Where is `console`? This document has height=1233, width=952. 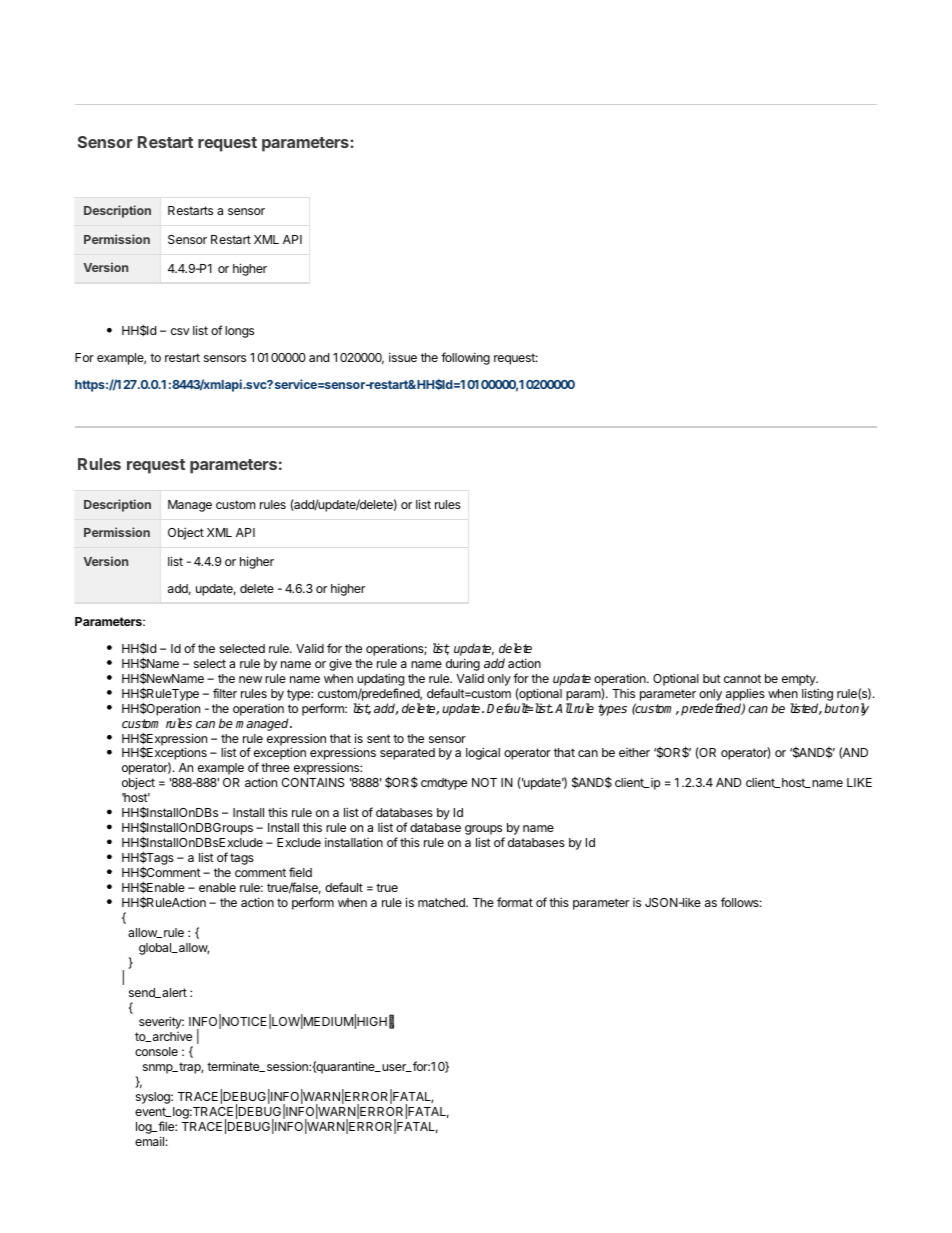
console is located at coordinates (156, 1051).
